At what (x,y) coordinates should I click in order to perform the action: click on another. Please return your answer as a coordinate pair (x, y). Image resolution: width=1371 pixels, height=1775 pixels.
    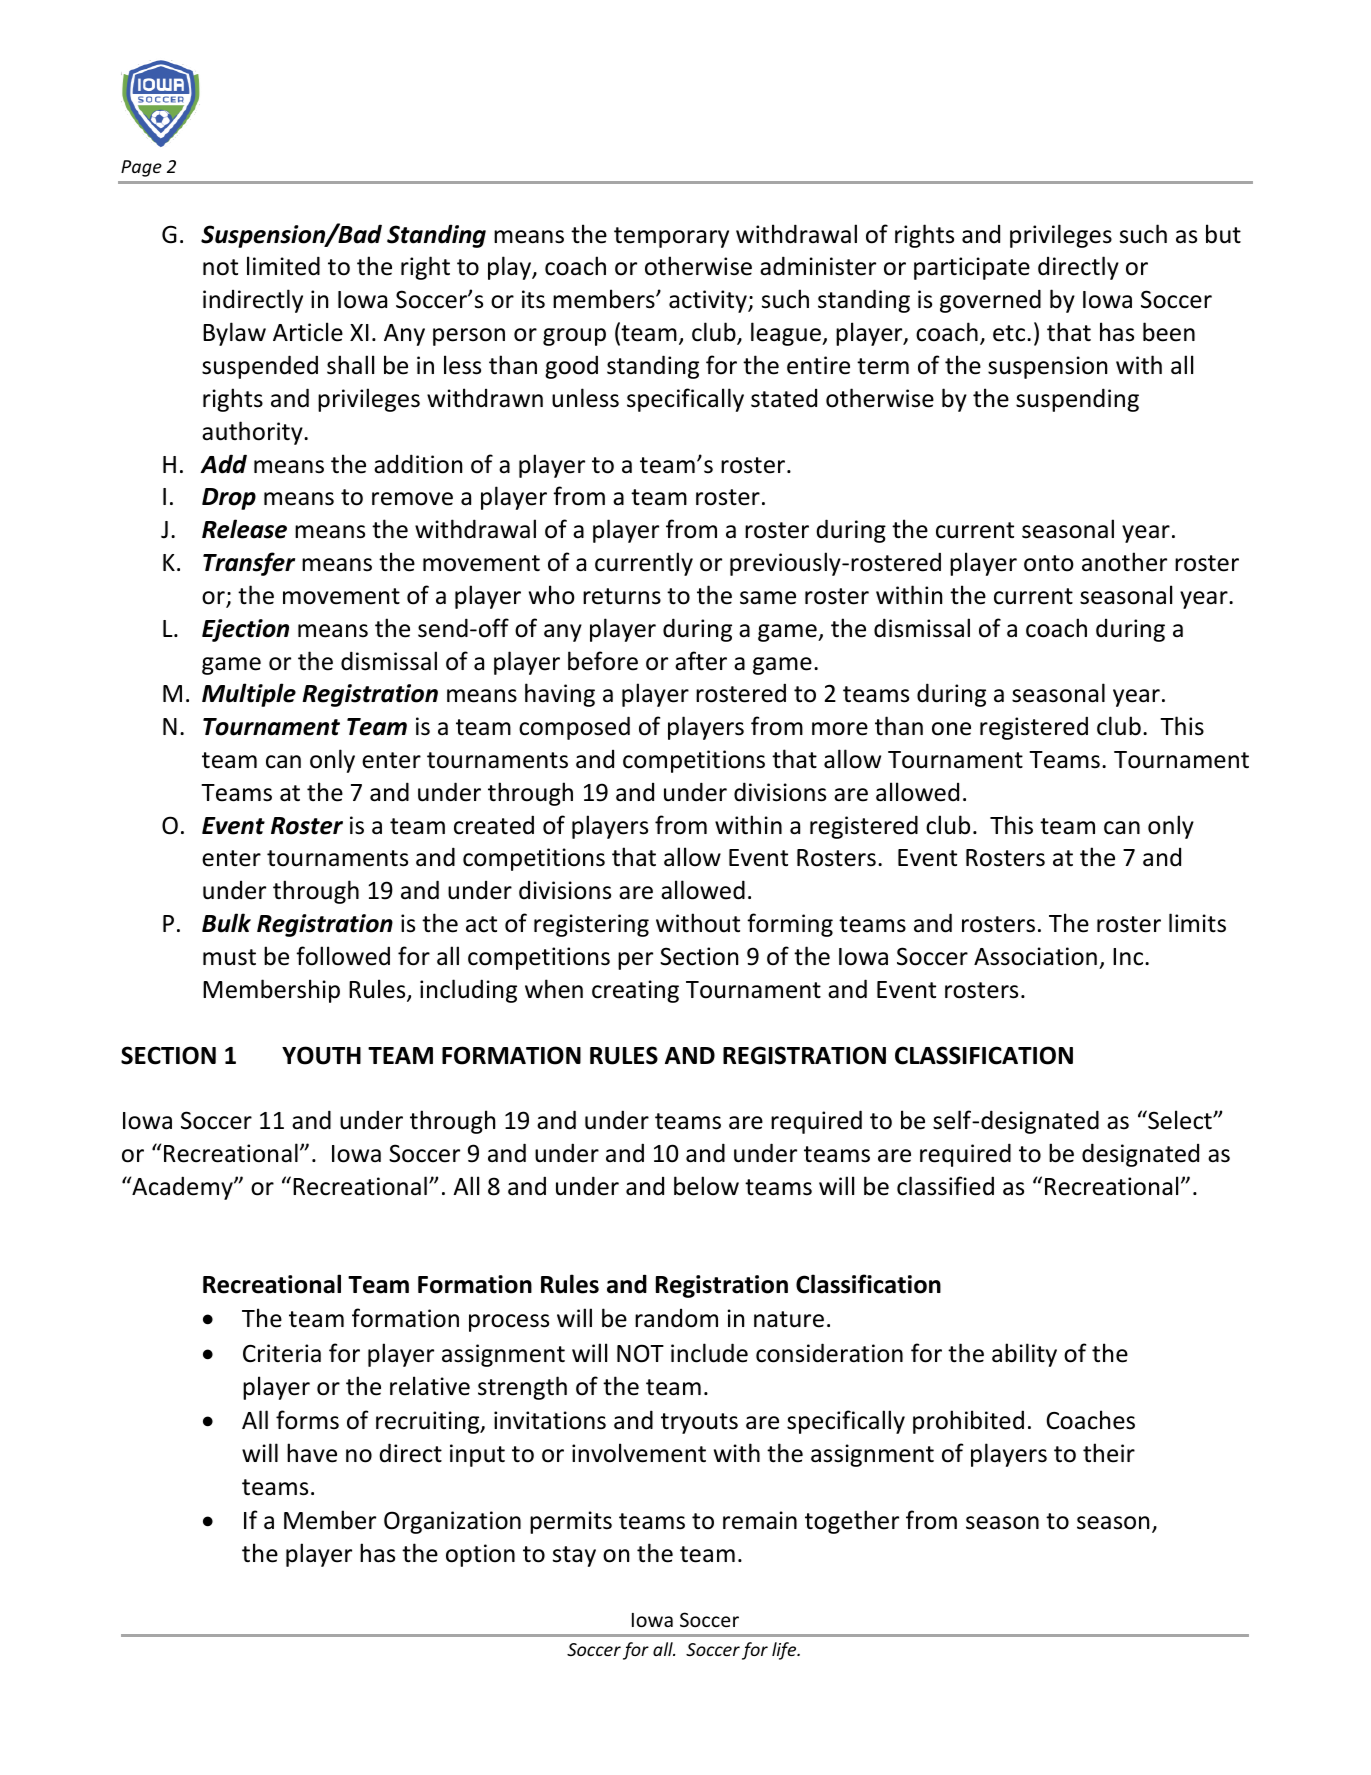
    Looking at the image, I should click on (1124, 562).
